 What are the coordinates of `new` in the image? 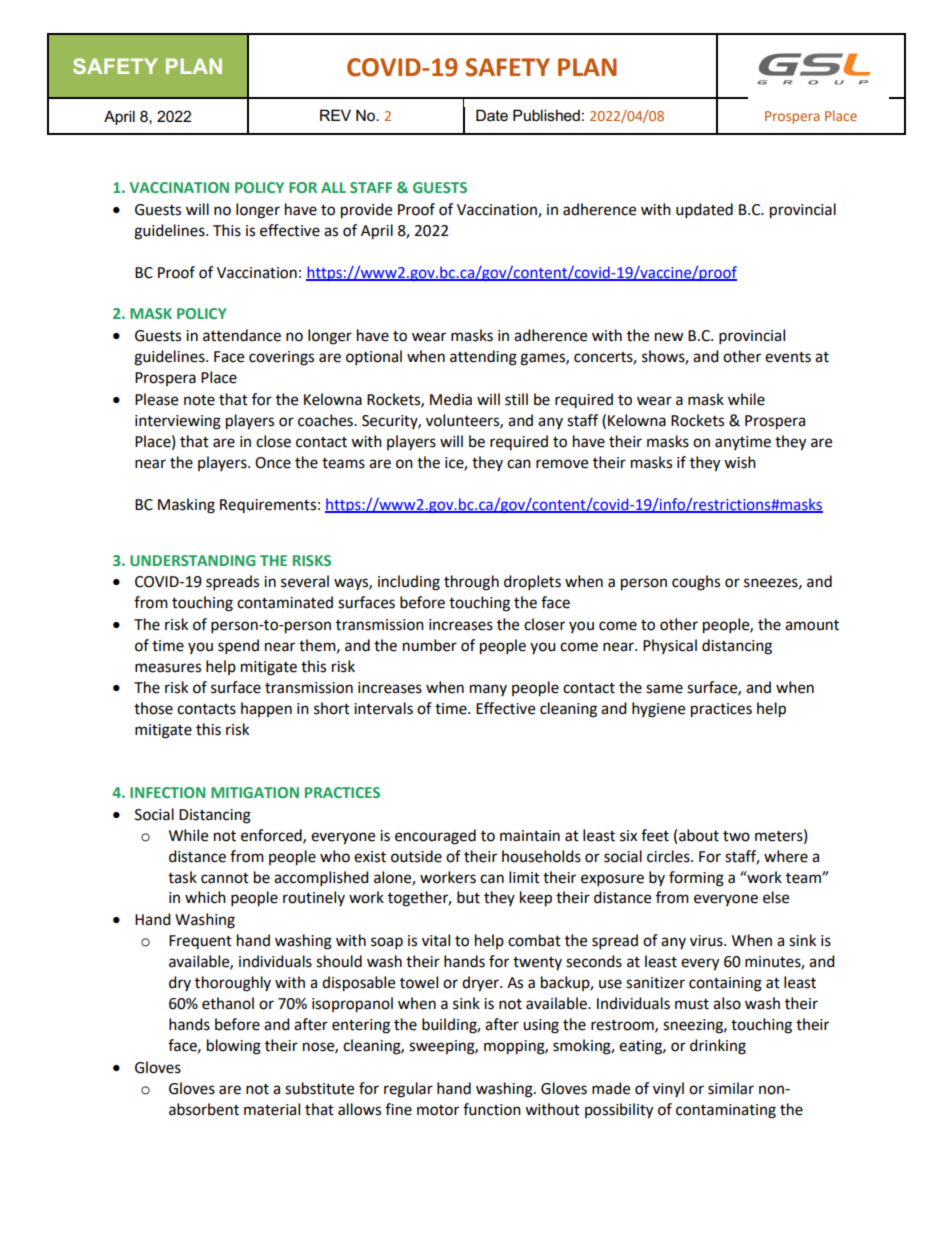 It's located at (669, 337).
